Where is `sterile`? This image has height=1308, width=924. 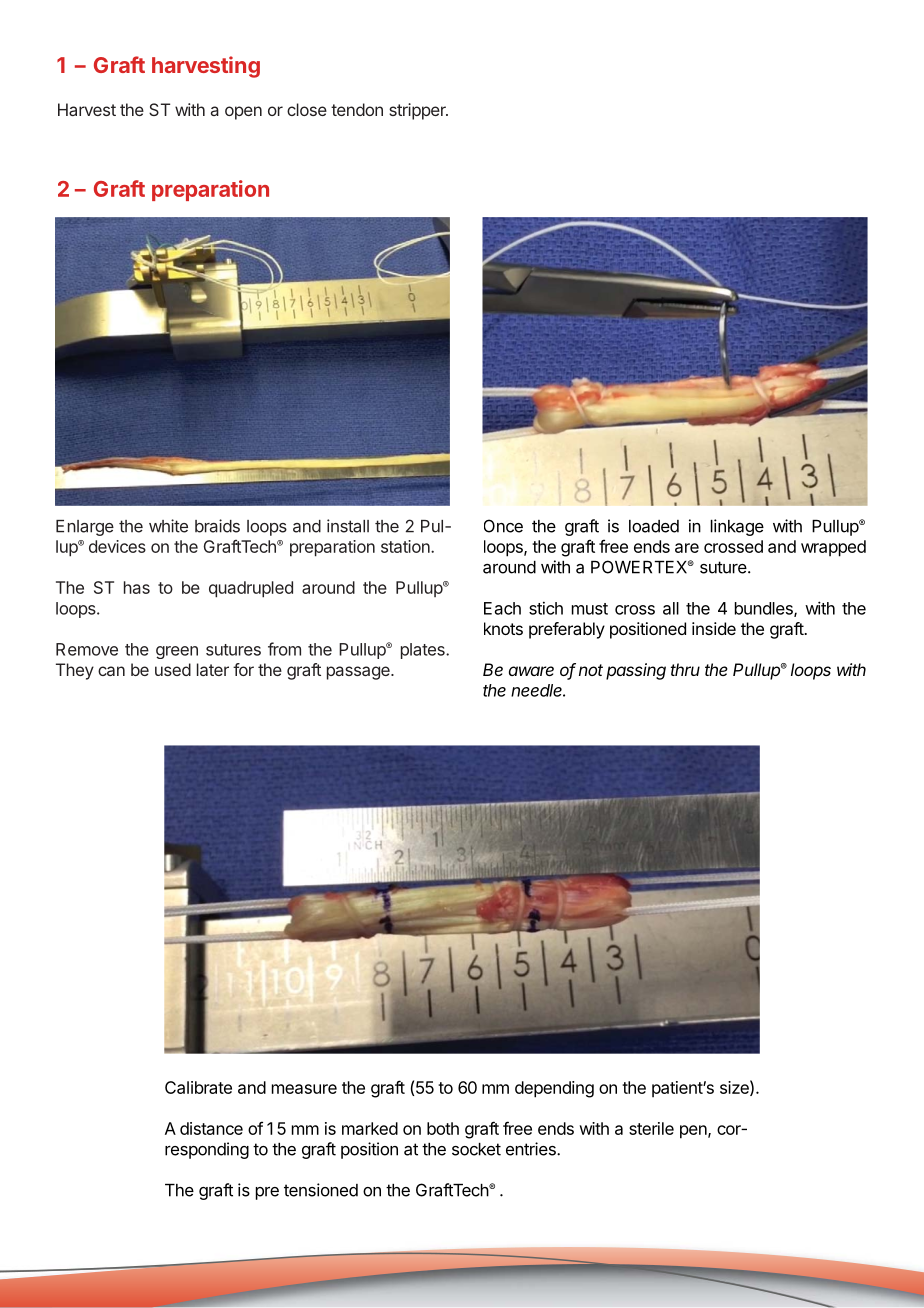
sterile is located at coordinates (651, 1128).
